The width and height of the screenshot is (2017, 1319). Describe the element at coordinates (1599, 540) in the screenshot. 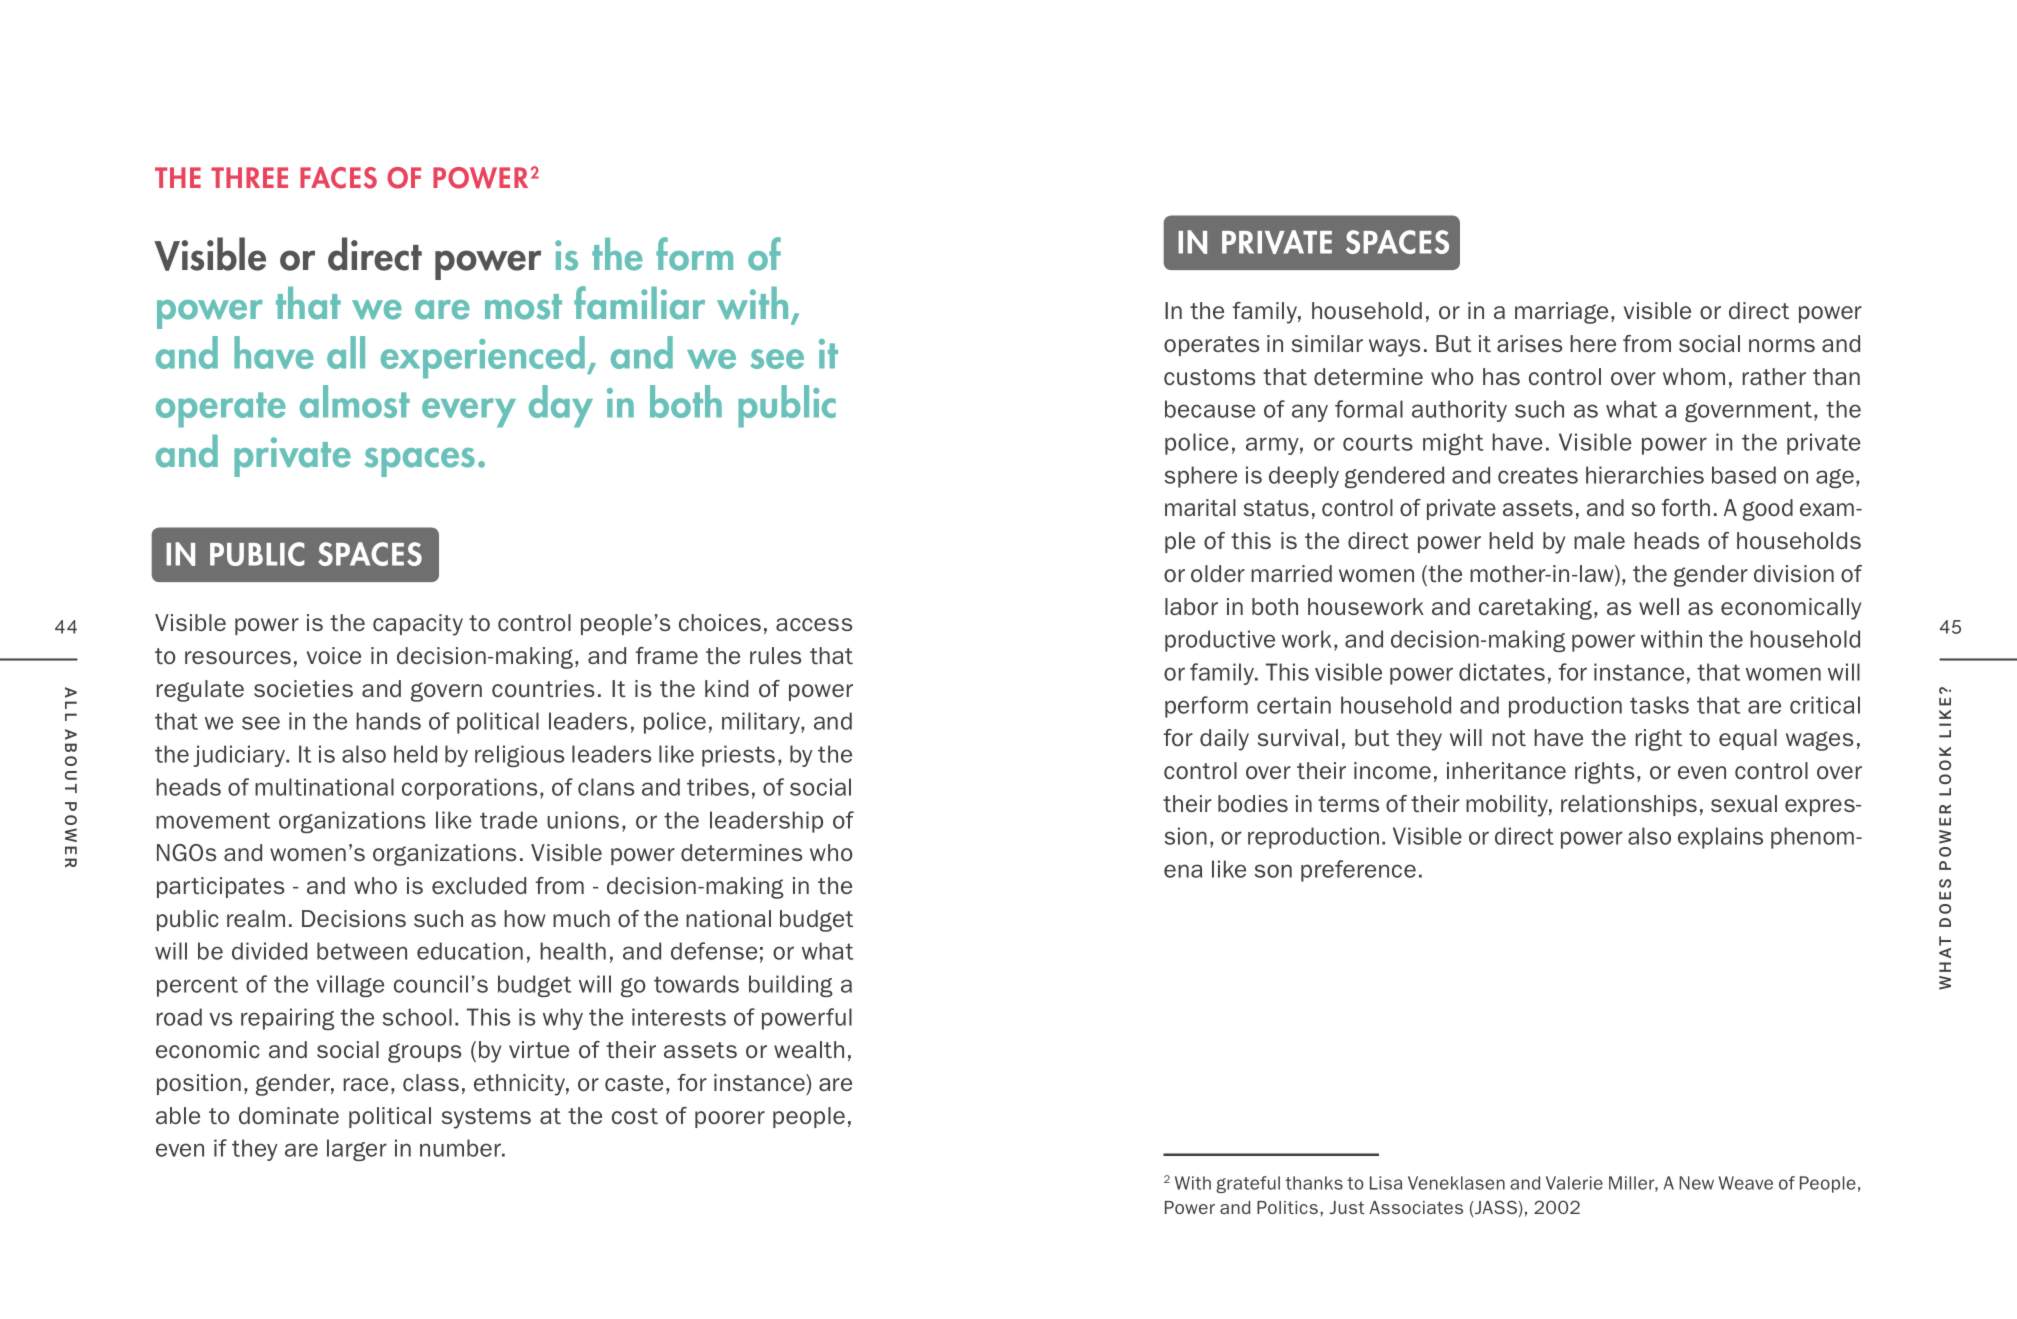

I see `male` at that location.
